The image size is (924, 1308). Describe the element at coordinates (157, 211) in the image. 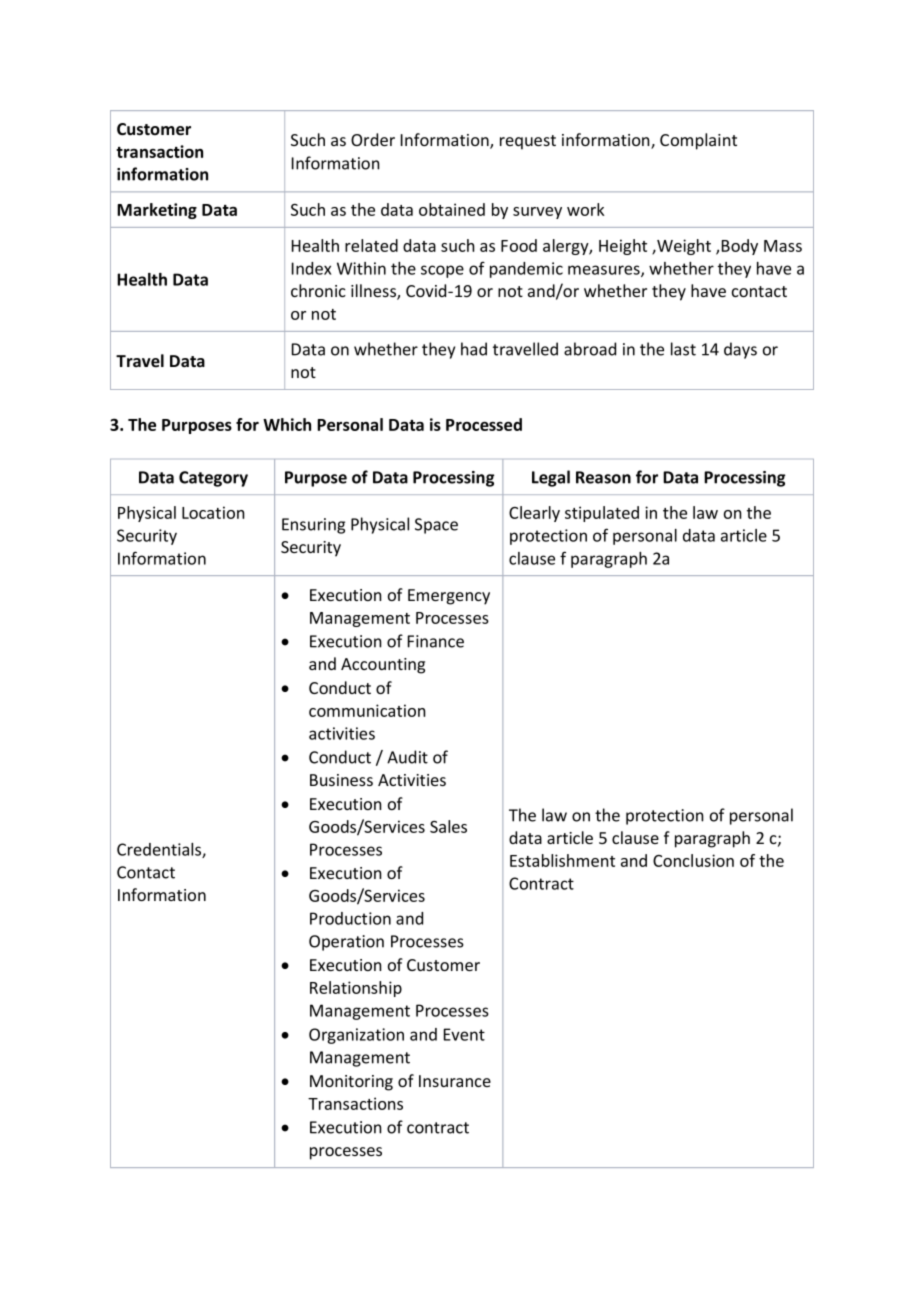

I see `Marketing` at that location.
